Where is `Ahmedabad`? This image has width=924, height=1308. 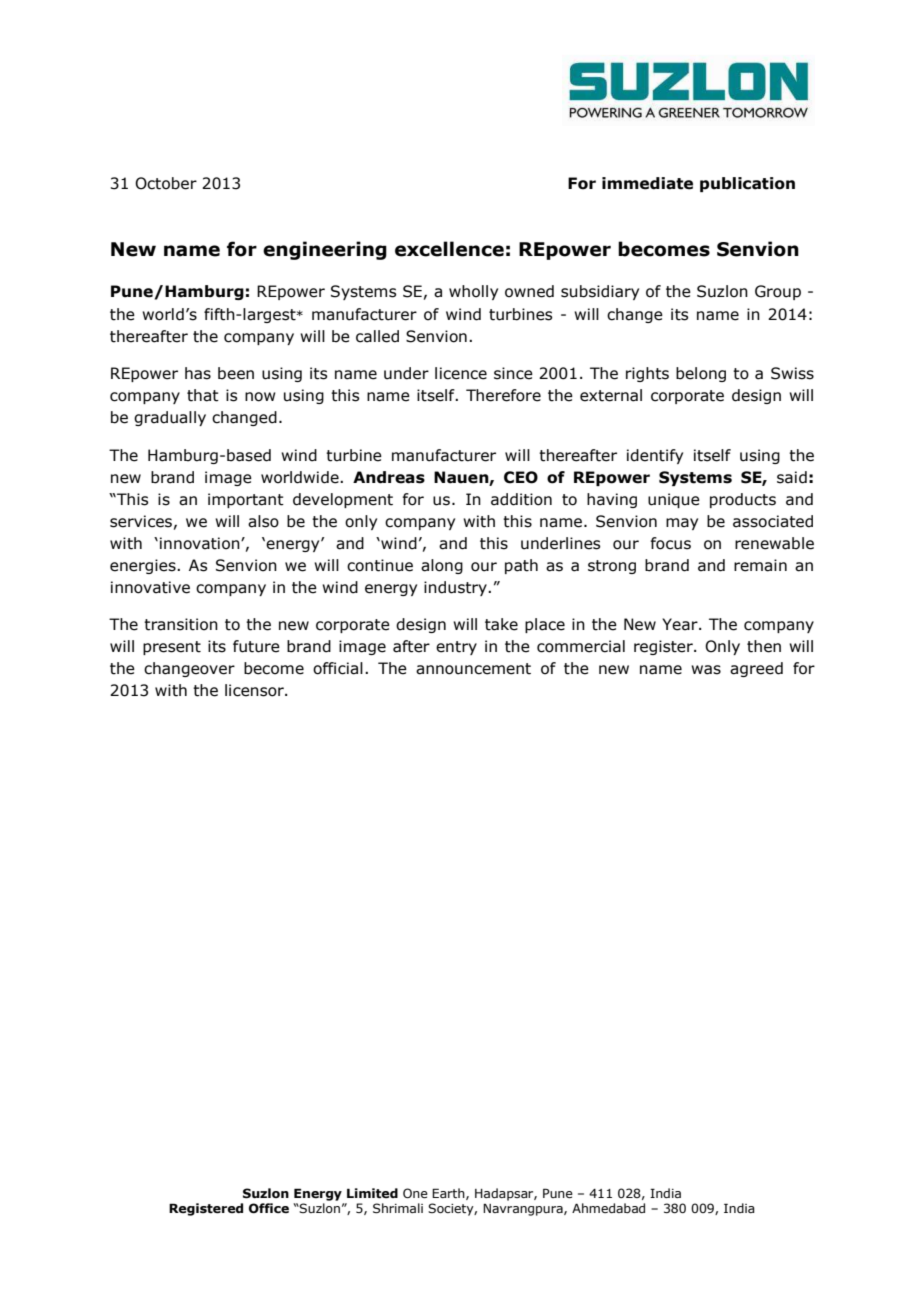
Ahmedabad is located at coordinates (608, 1208).
